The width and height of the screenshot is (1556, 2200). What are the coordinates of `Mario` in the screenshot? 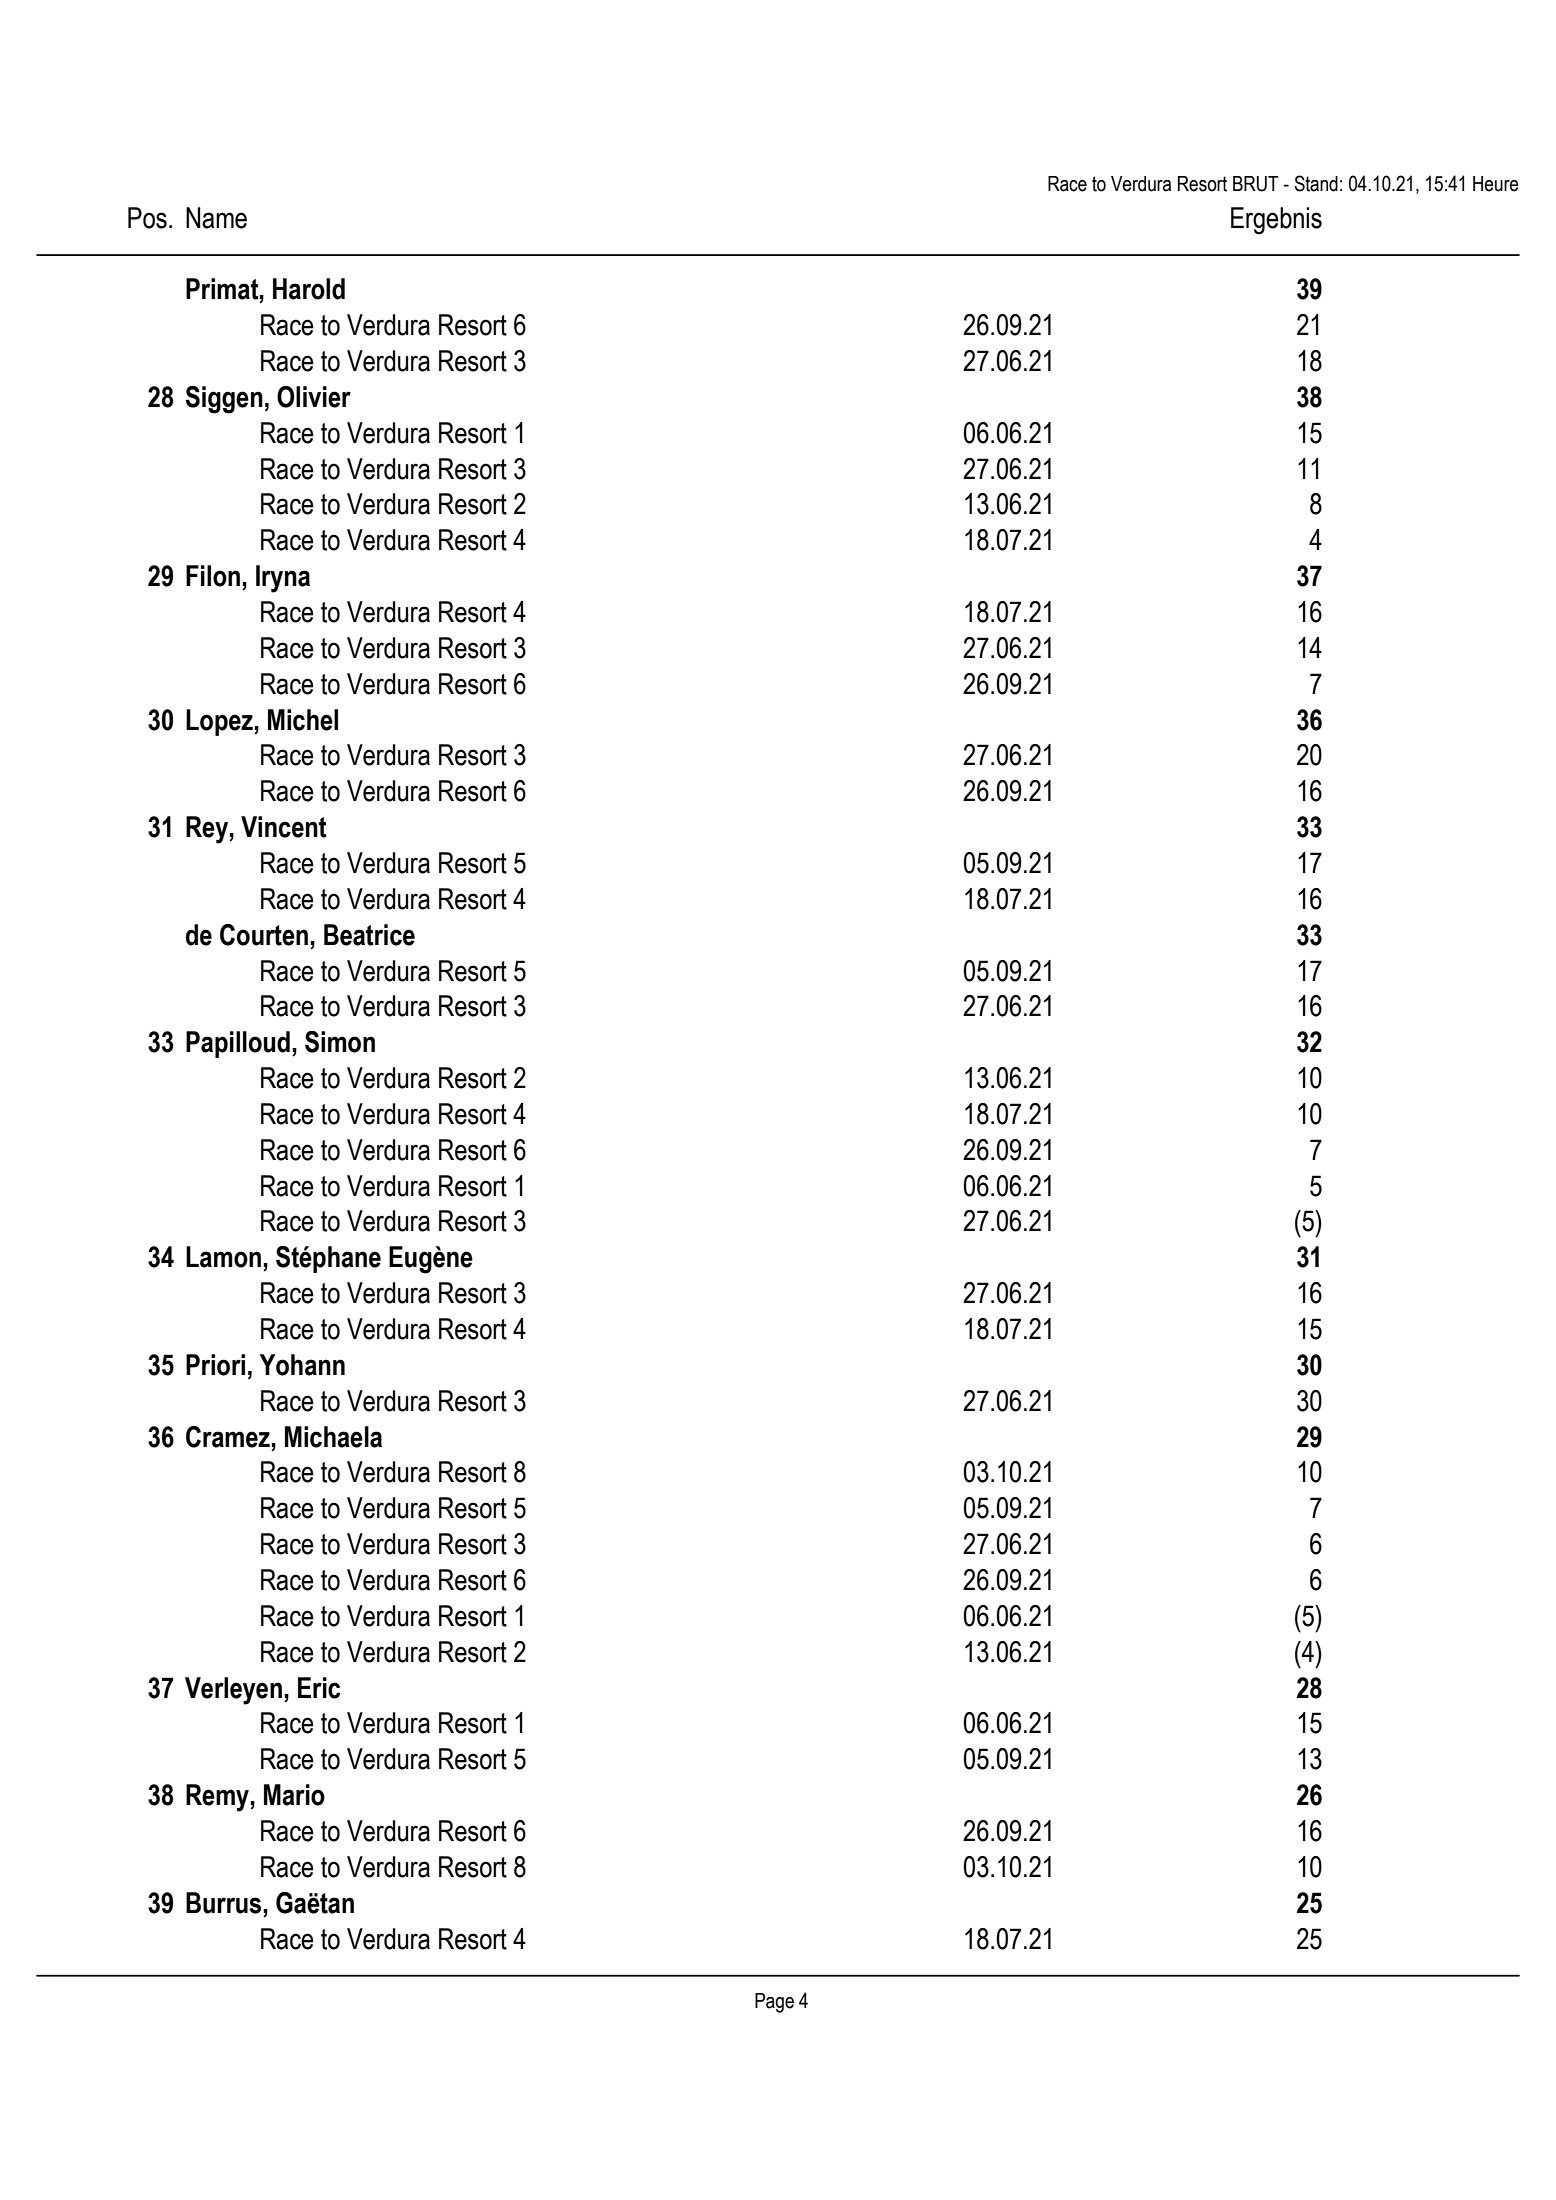 It's located at (294, 1795).
